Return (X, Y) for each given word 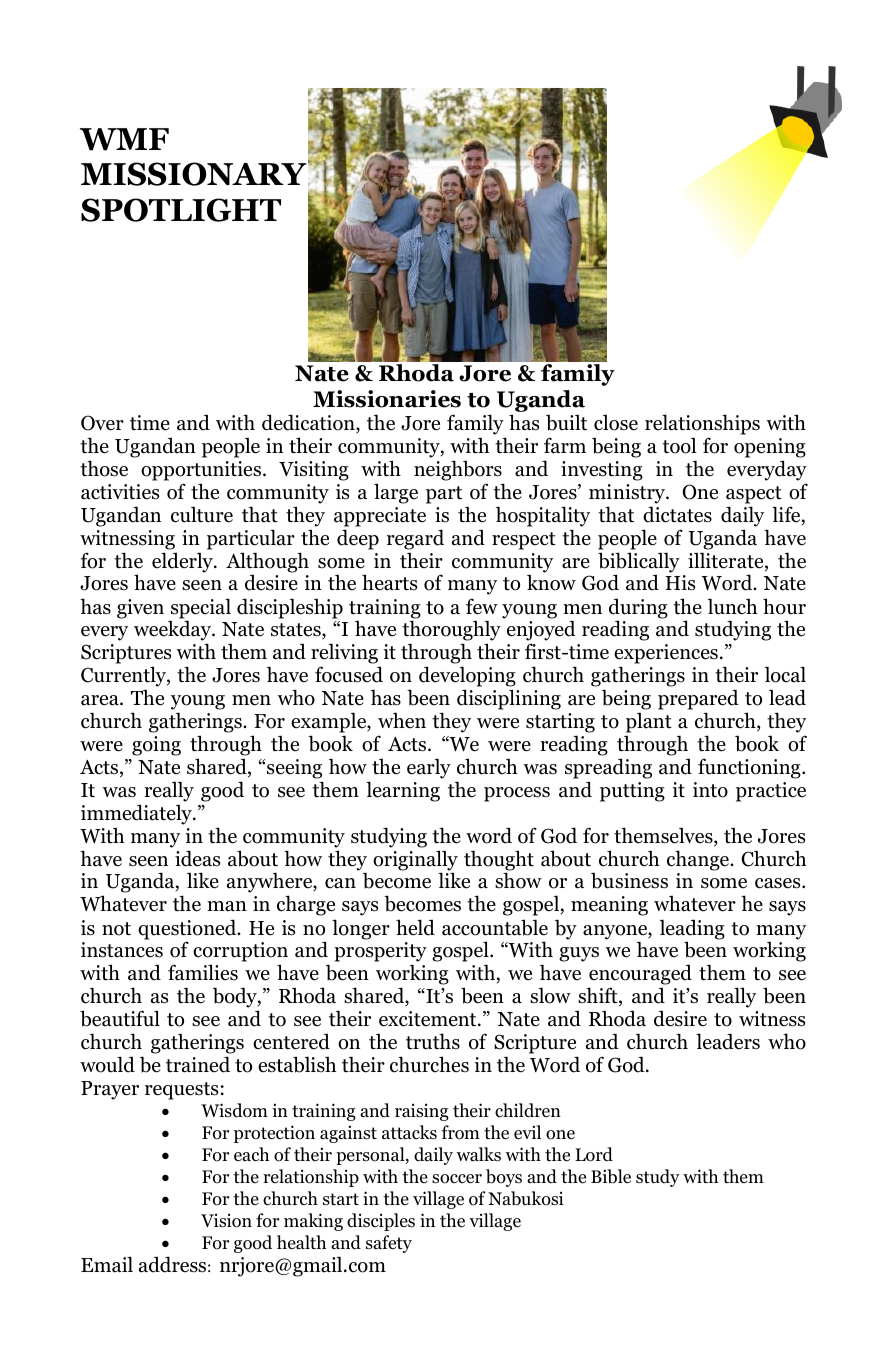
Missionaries (387, 399)
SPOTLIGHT (181, 210)
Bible (611, 1176)
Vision (226, 1220)
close (616, 423)
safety (389, 1244)
